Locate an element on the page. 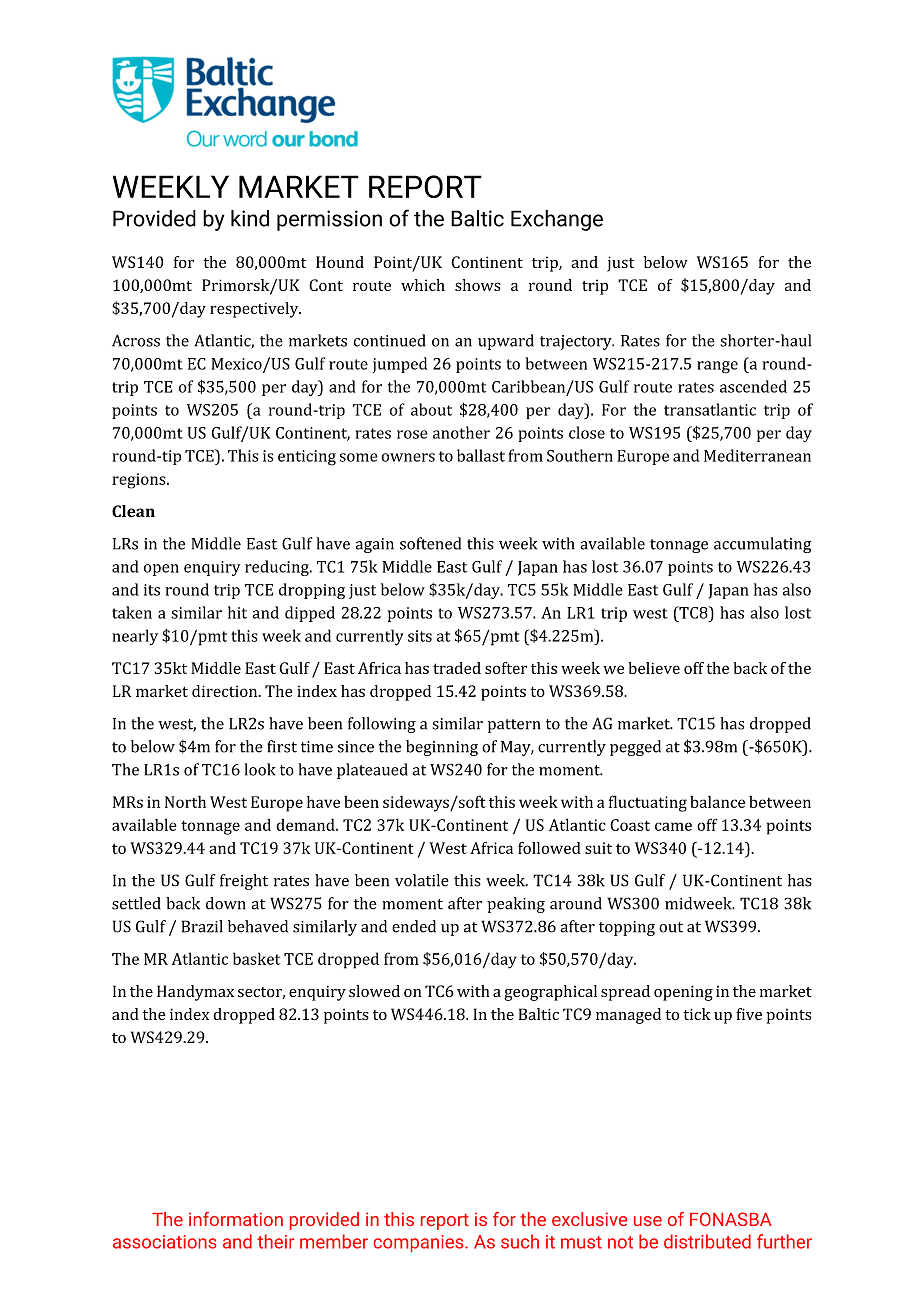 The width and height of the image is (924, 1308). beginning is located at coordinates (442, 748).
